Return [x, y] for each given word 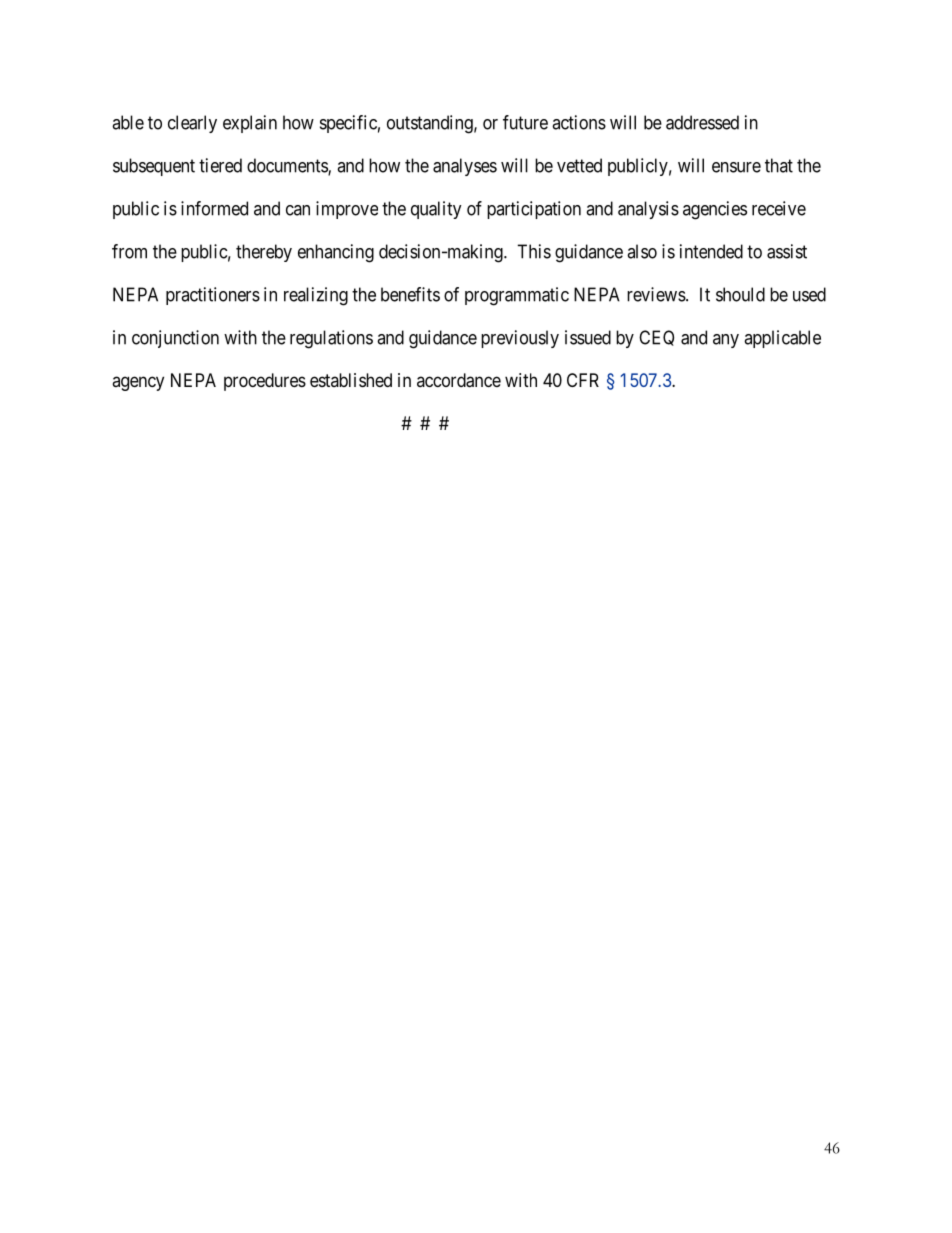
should [740, 294]
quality [436, 210]
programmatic [517, 296]
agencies [715, 210]
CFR [583, 380]
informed [214, 208]
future [525, 122]
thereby [264, 253]
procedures [265, 382]
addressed [702, 122]
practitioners [213, 296]
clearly [192, 124]
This [534, 251]
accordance [459, 380]
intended [711, 251]
